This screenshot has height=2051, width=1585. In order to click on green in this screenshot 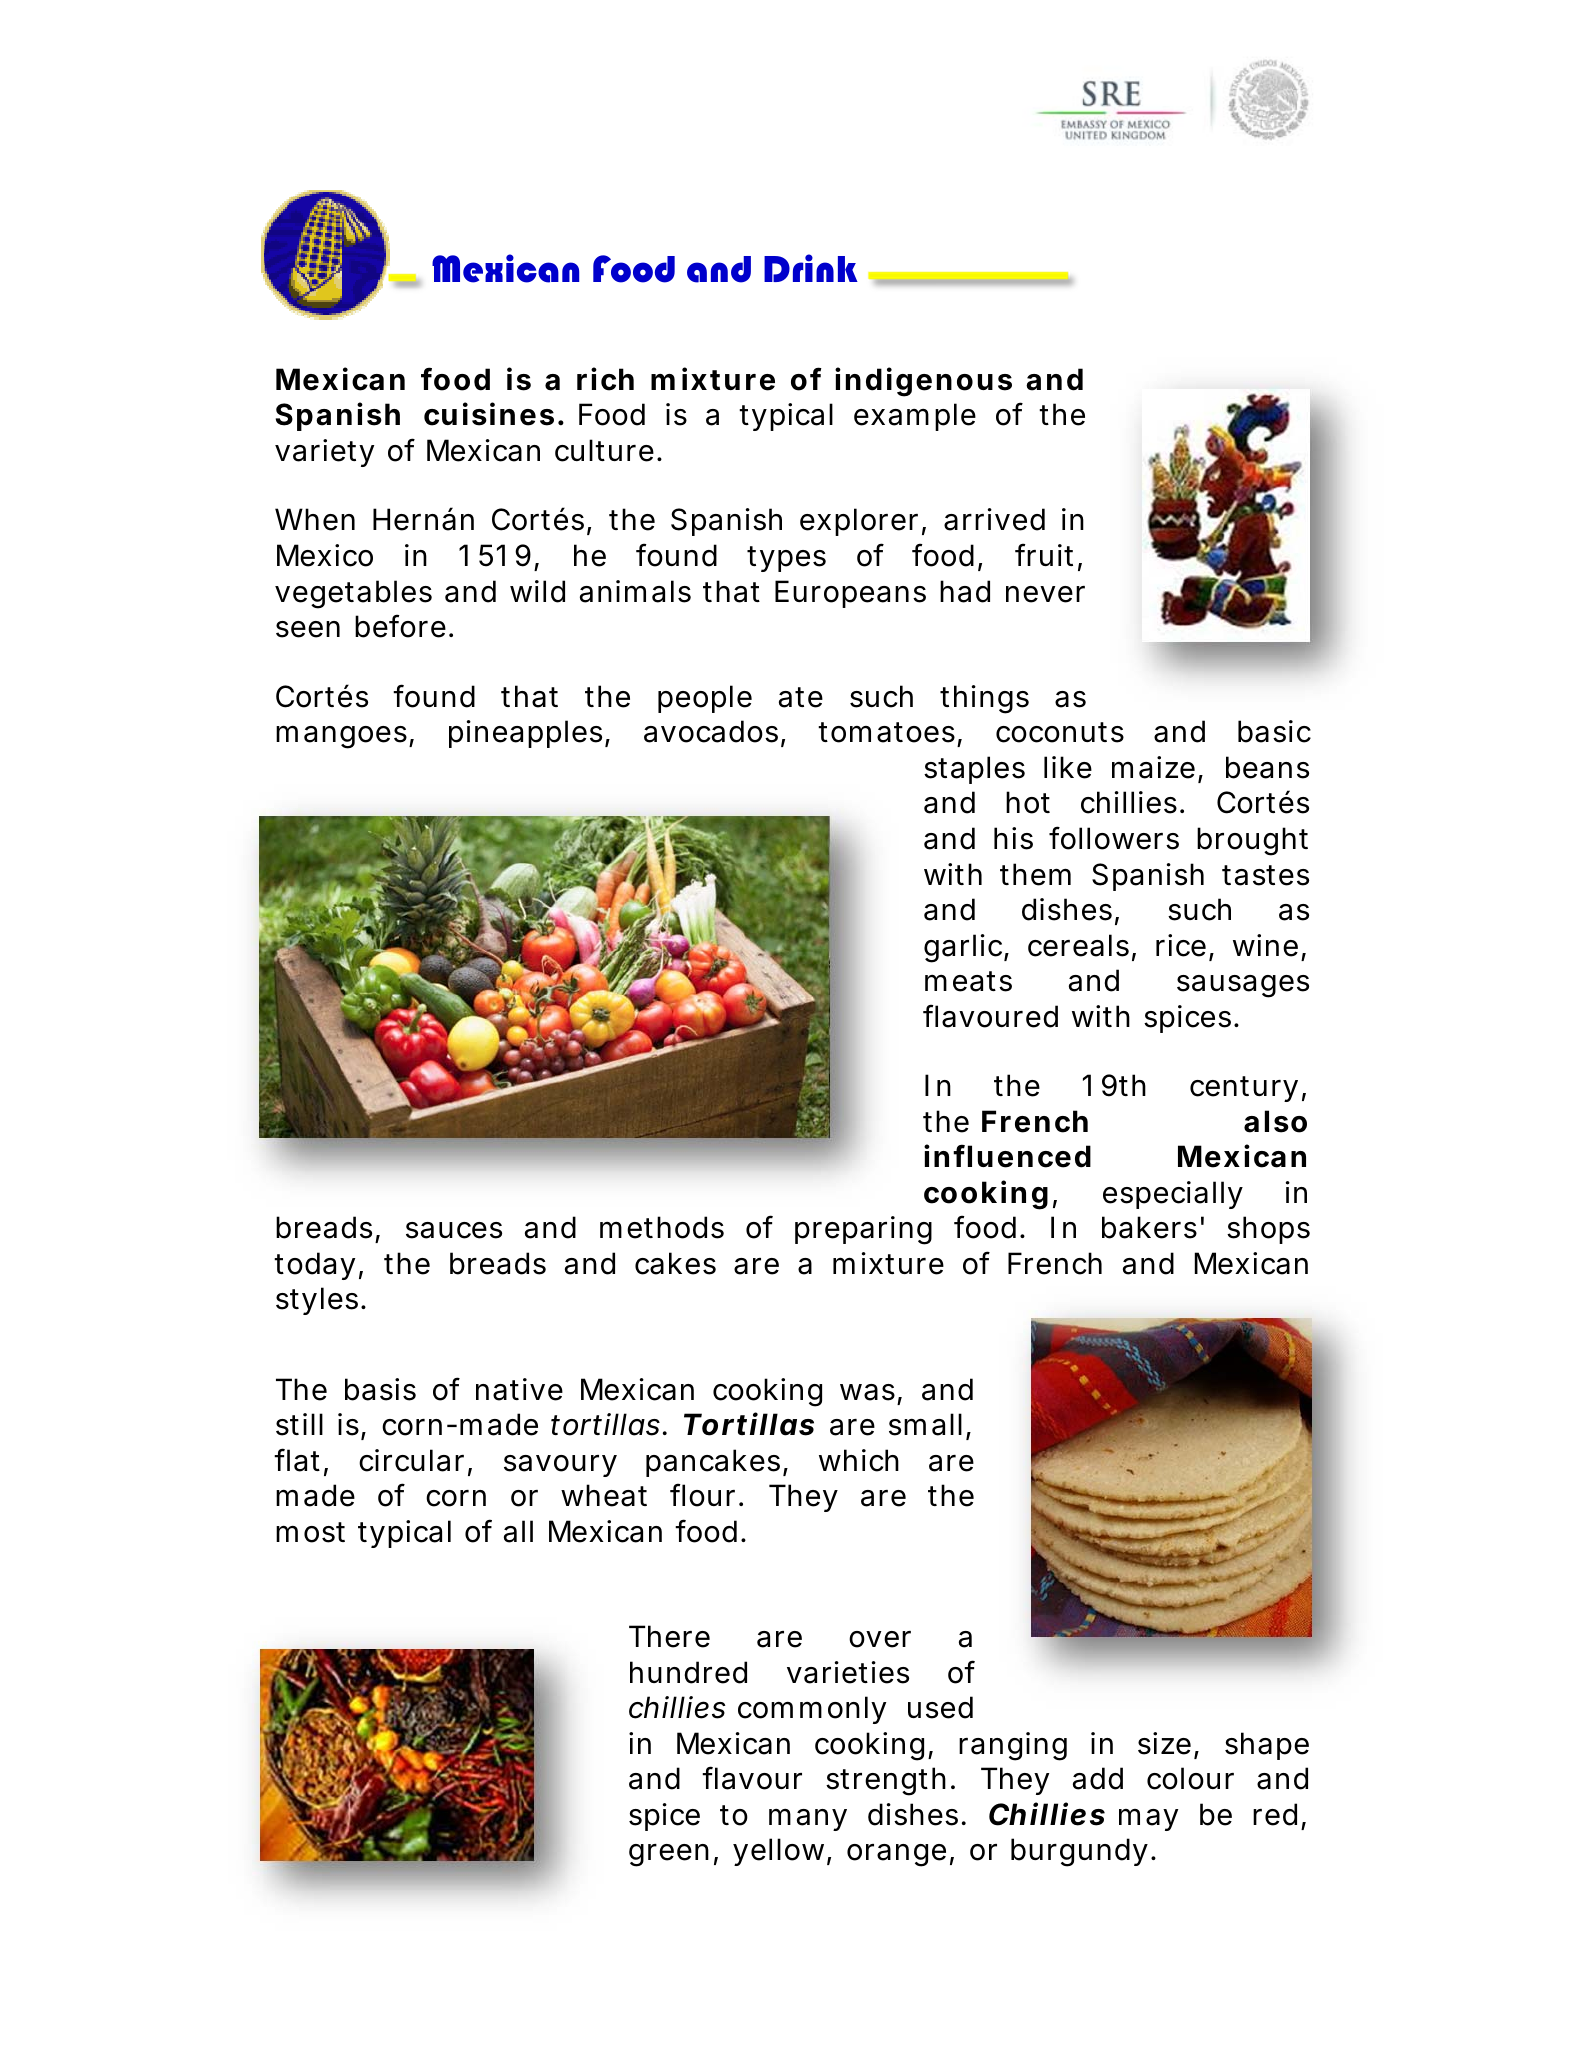, I will do `click(673, 1855)`.
